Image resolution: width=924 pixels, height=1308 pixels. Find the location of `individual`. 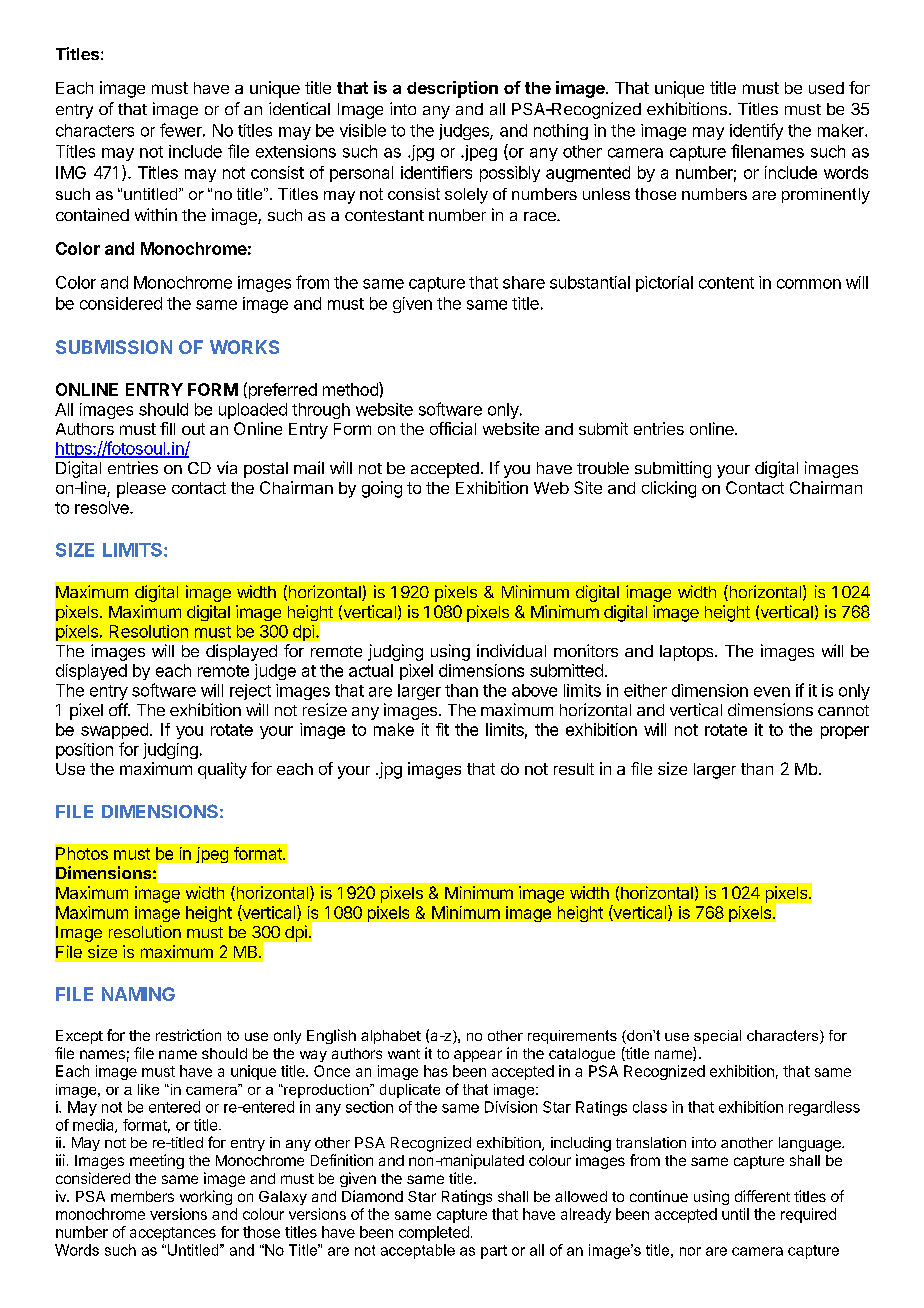

individual is located at coordinates (511, 650).
